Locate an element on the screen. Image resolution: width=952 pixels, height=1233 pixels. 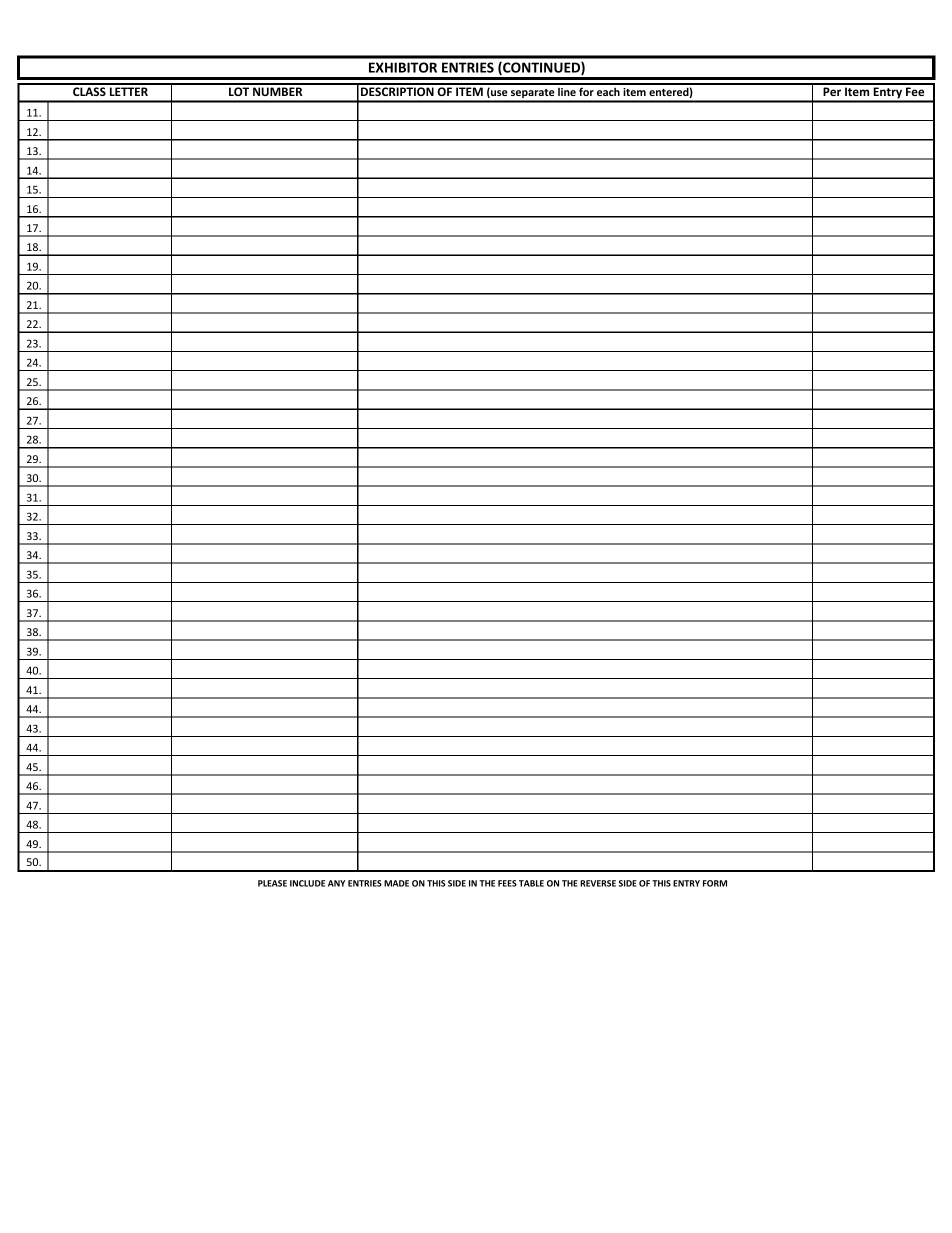
PLEASE is located at coordinates (272, 883).
